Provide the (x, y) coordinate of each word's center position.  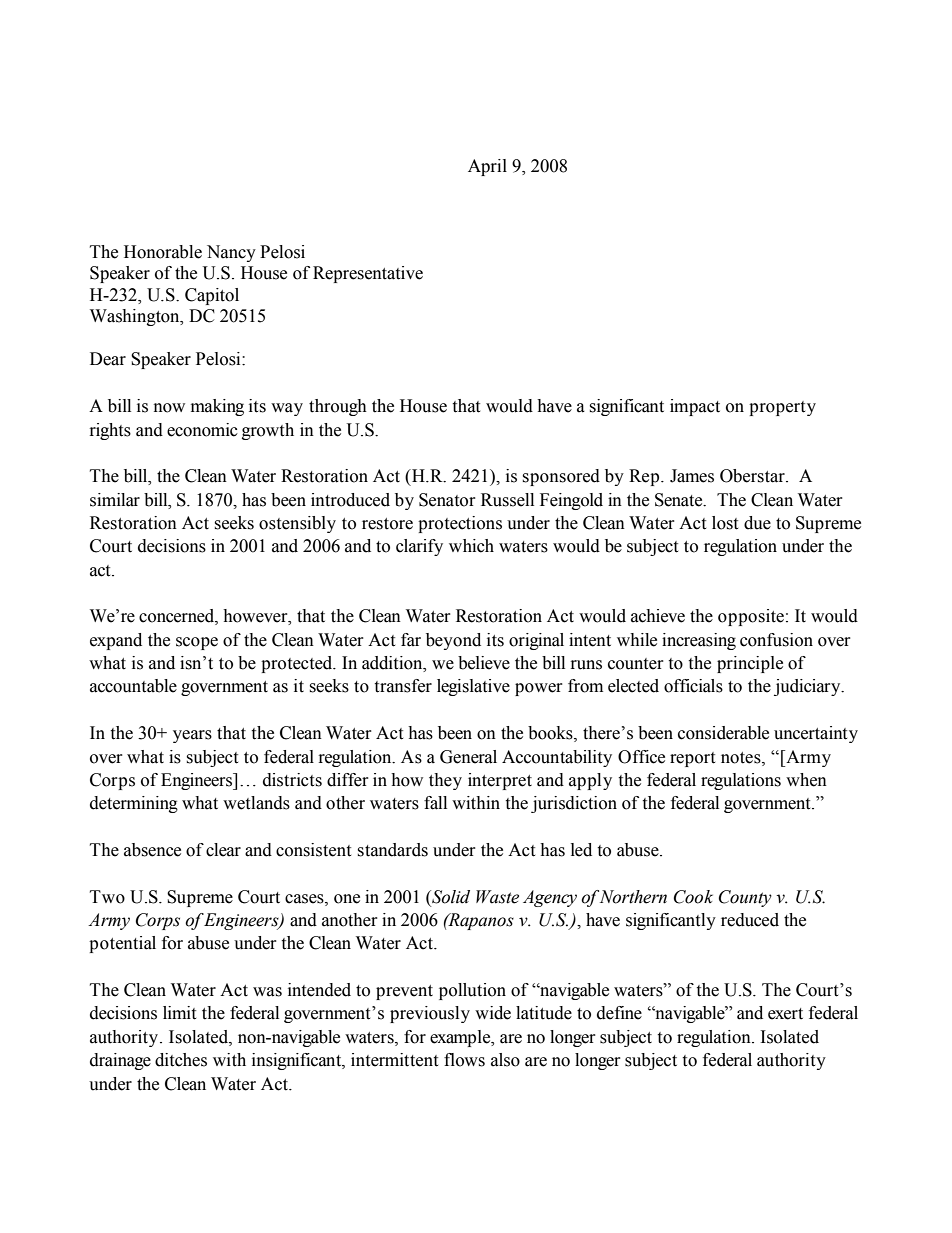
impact (695, 407)
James (692, 476)
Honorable (163, 252)
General (468, 757)
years (192, 736)
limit (179, 1013)
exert (785, 1014)
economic (202, 430)
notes (742, 758)
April (487, 167)
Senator (447, 500)
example (461, 1038)
